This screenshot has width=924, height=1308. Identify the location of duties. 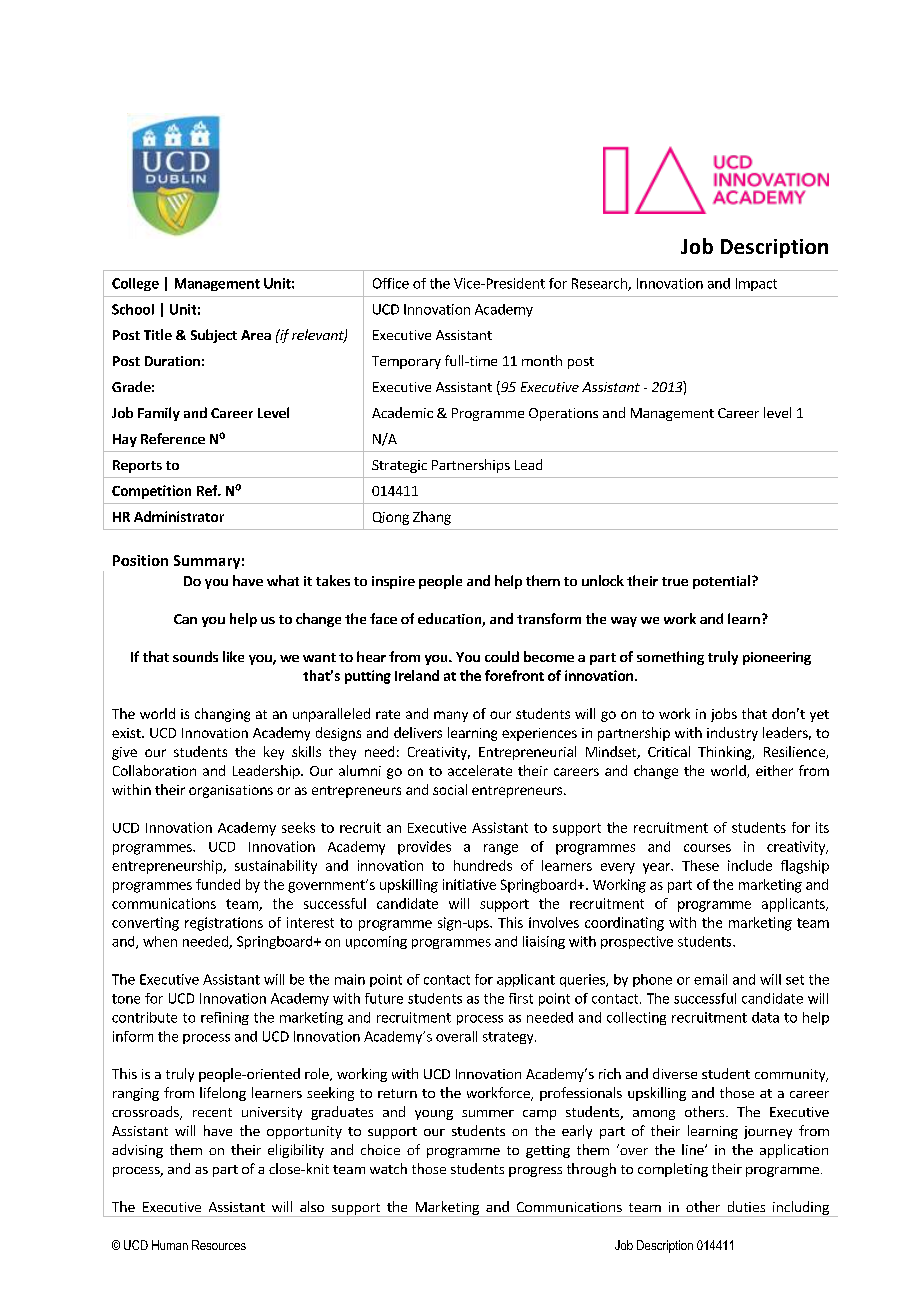
(746, 1206).
